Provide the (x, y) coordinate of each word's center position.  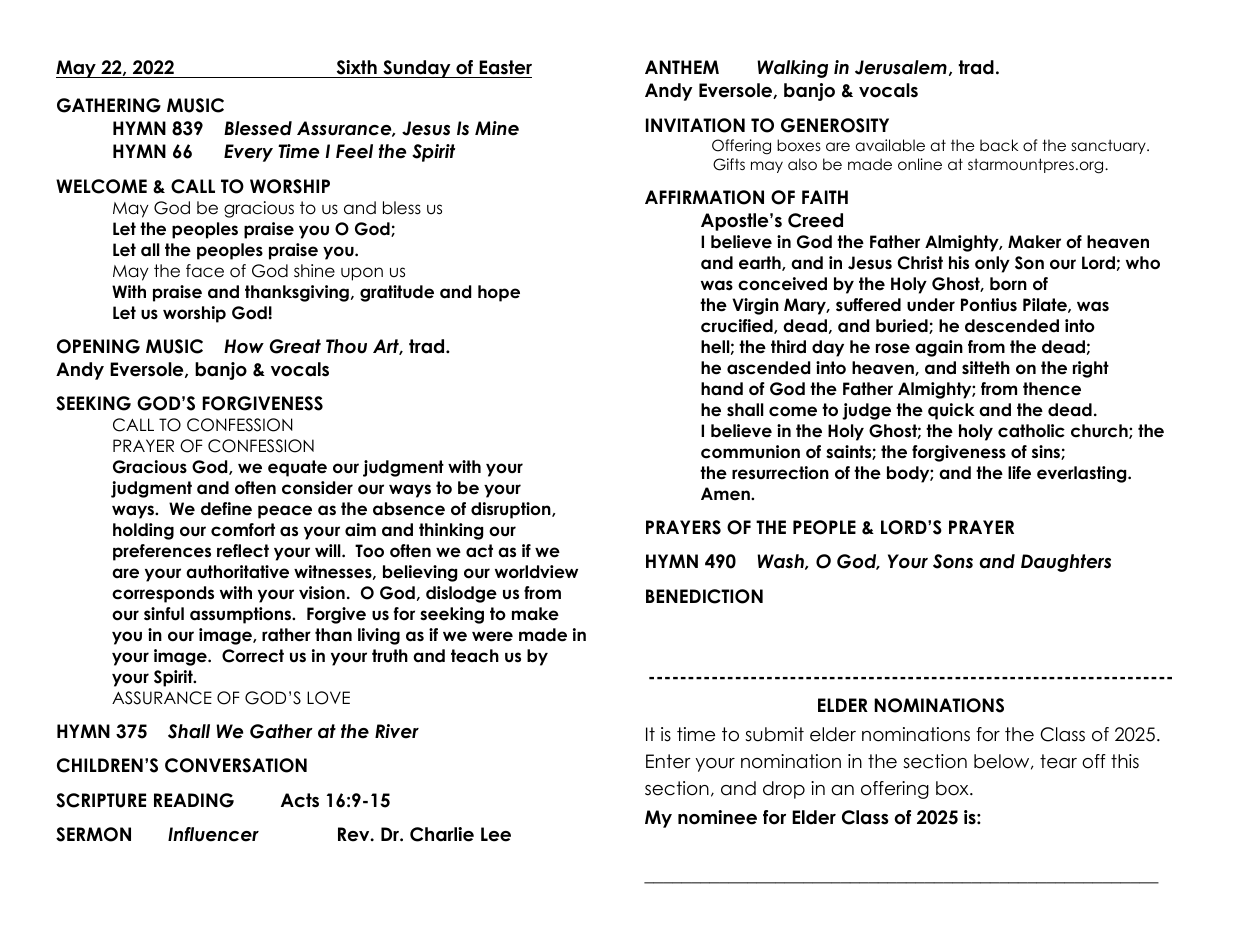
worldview (536, 572)
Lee (496, 834)
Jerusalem (901, 67)
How (244, 346)
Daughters (1066, 563)
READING (194, 800)
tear (1058, 761)
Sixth (356, 69)
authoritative (237, 572)
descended (1012, 326)
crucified (738, 326)
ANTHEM (682, 67)
